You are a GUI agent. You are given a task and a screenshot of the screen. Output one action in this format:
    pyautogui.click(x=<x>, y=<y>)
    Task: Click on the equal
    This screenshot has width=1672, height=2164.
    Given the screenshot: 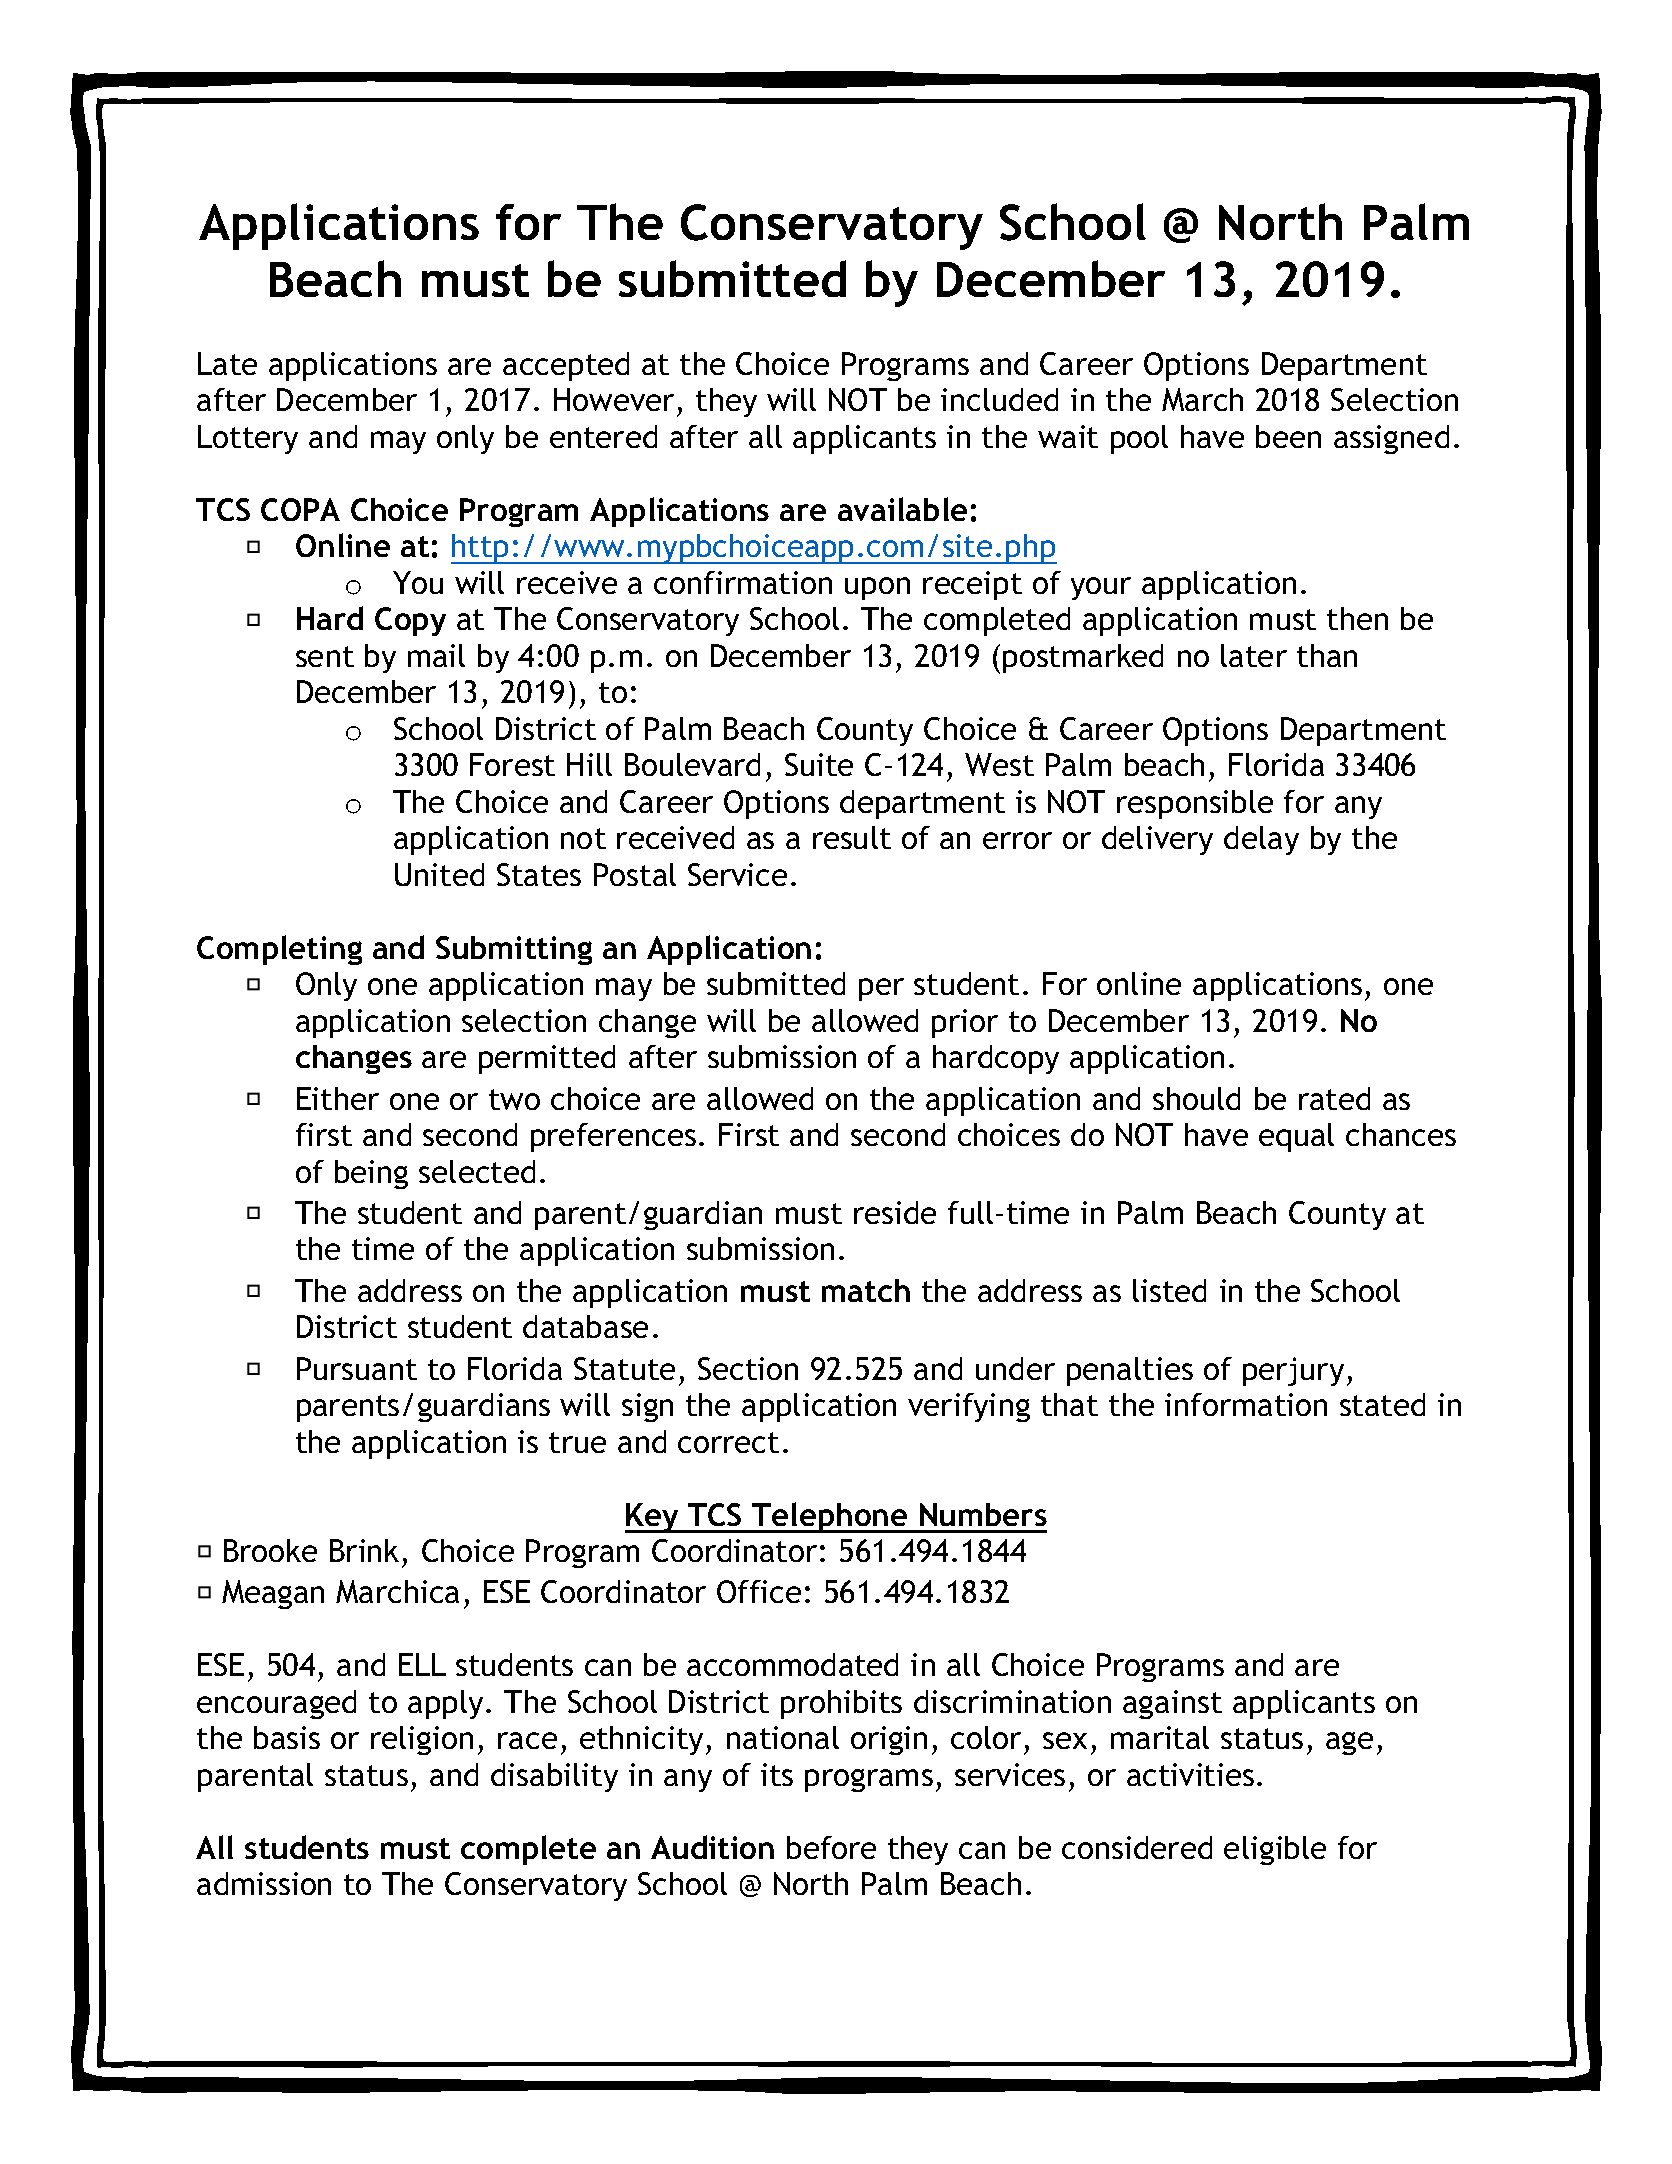 What is the action you would take?
    pyautogui.click(x=1296, y=1137)
